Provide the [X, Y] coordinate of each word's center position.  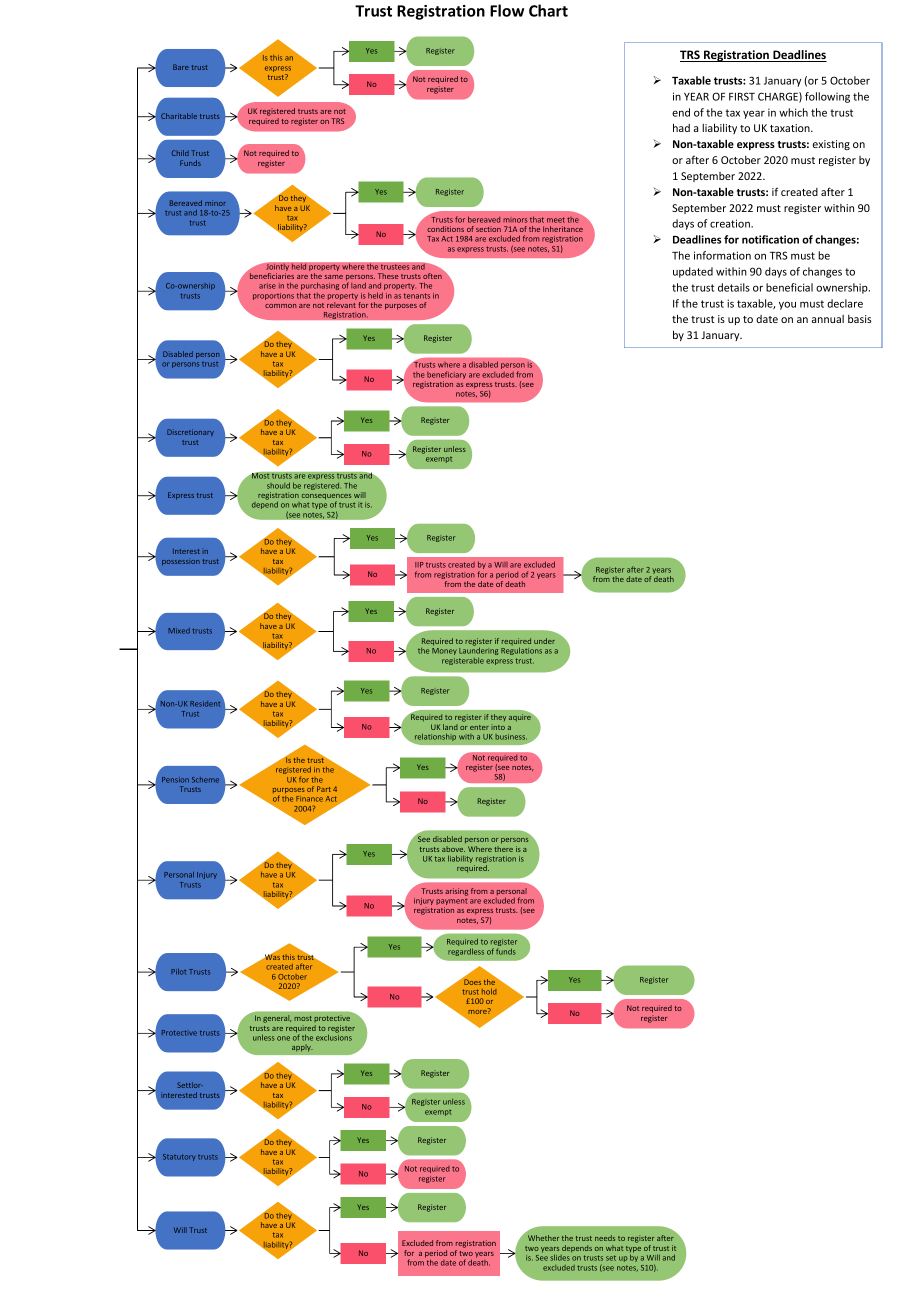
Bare [181, 67]
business [511, 737]
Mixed [179, 631]
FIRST [742, 96]
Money [444, 651]
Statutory [179, 1157]
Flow [507, 10]
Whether [543, 1238]
